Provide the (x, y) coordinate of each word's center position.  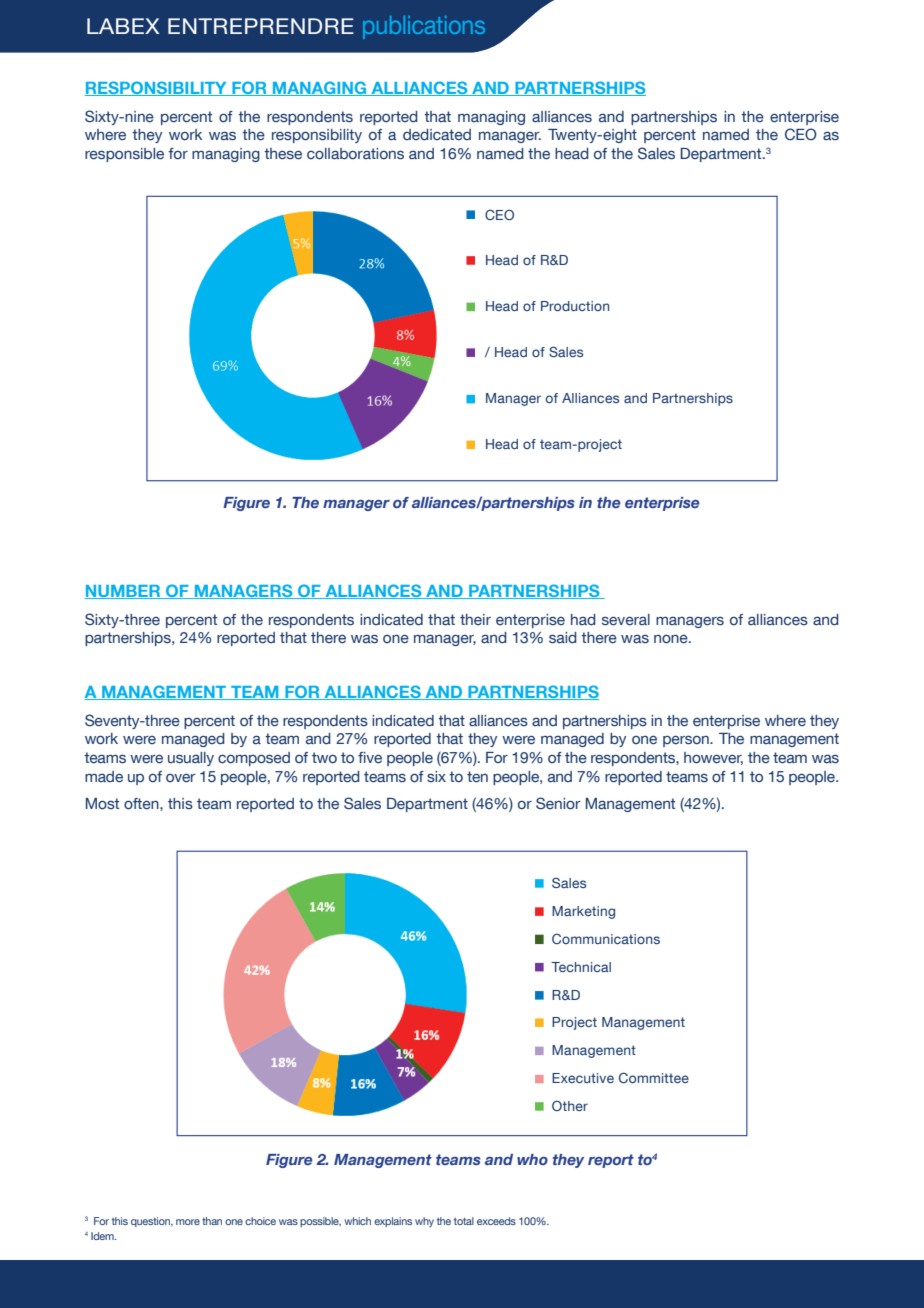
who (532, 1159)
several (626, 620)
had (583, 619)
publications (424, 27)
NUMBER (124, 592)
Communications (606, 939)
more (188, 1222)
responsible (124, 155)
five (370, 758)
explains (393, 1222)
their (475, 619)
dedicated (437, 134)
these (283, 154)
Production (575, 306)
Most (102, 804)
